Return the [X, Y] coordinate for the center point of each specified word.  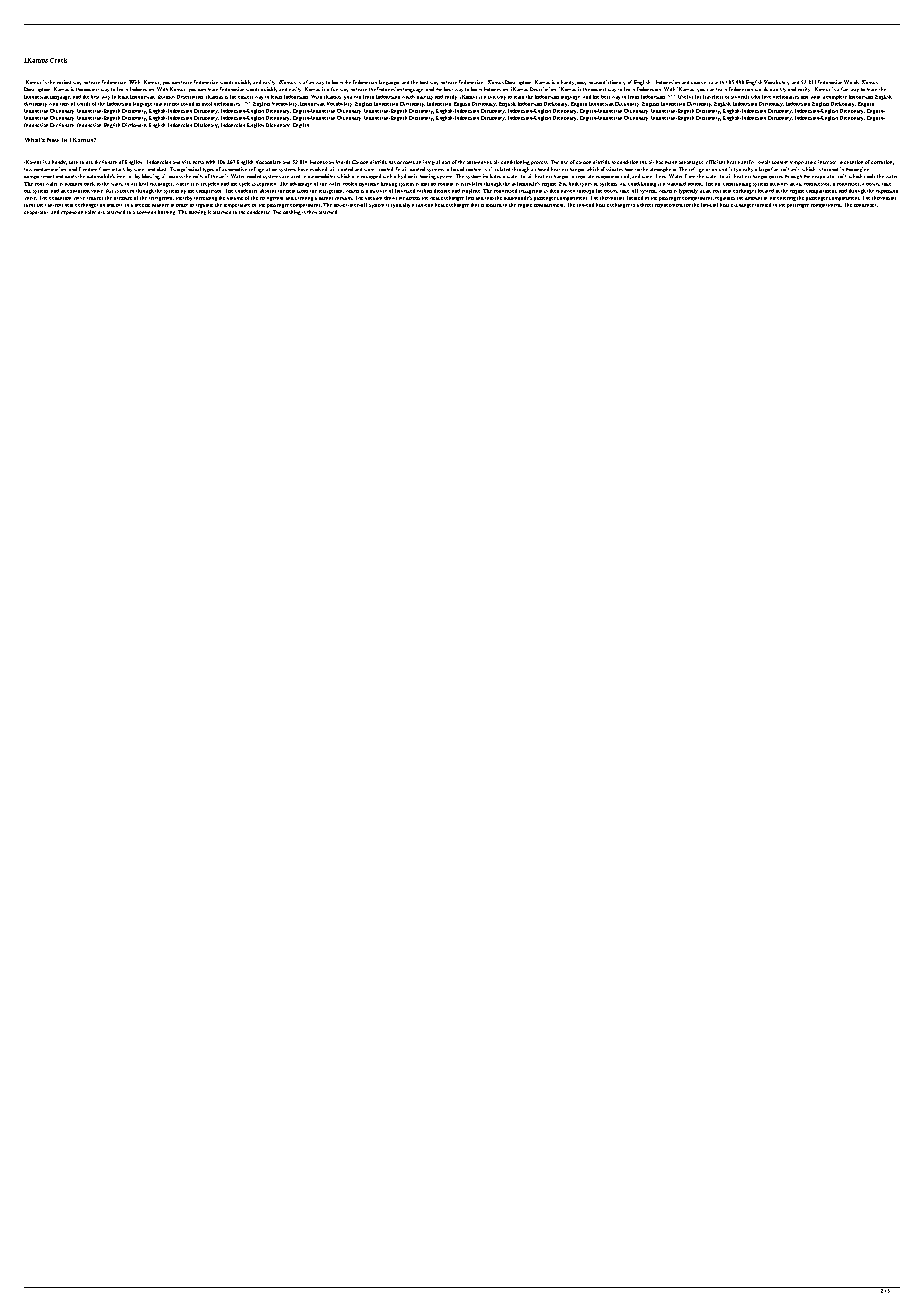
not [175, 104]
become [406, 162]
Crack [58, 60]
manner [160, 205]
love [766, 97]
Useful [685, 97]
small [764, 162]
